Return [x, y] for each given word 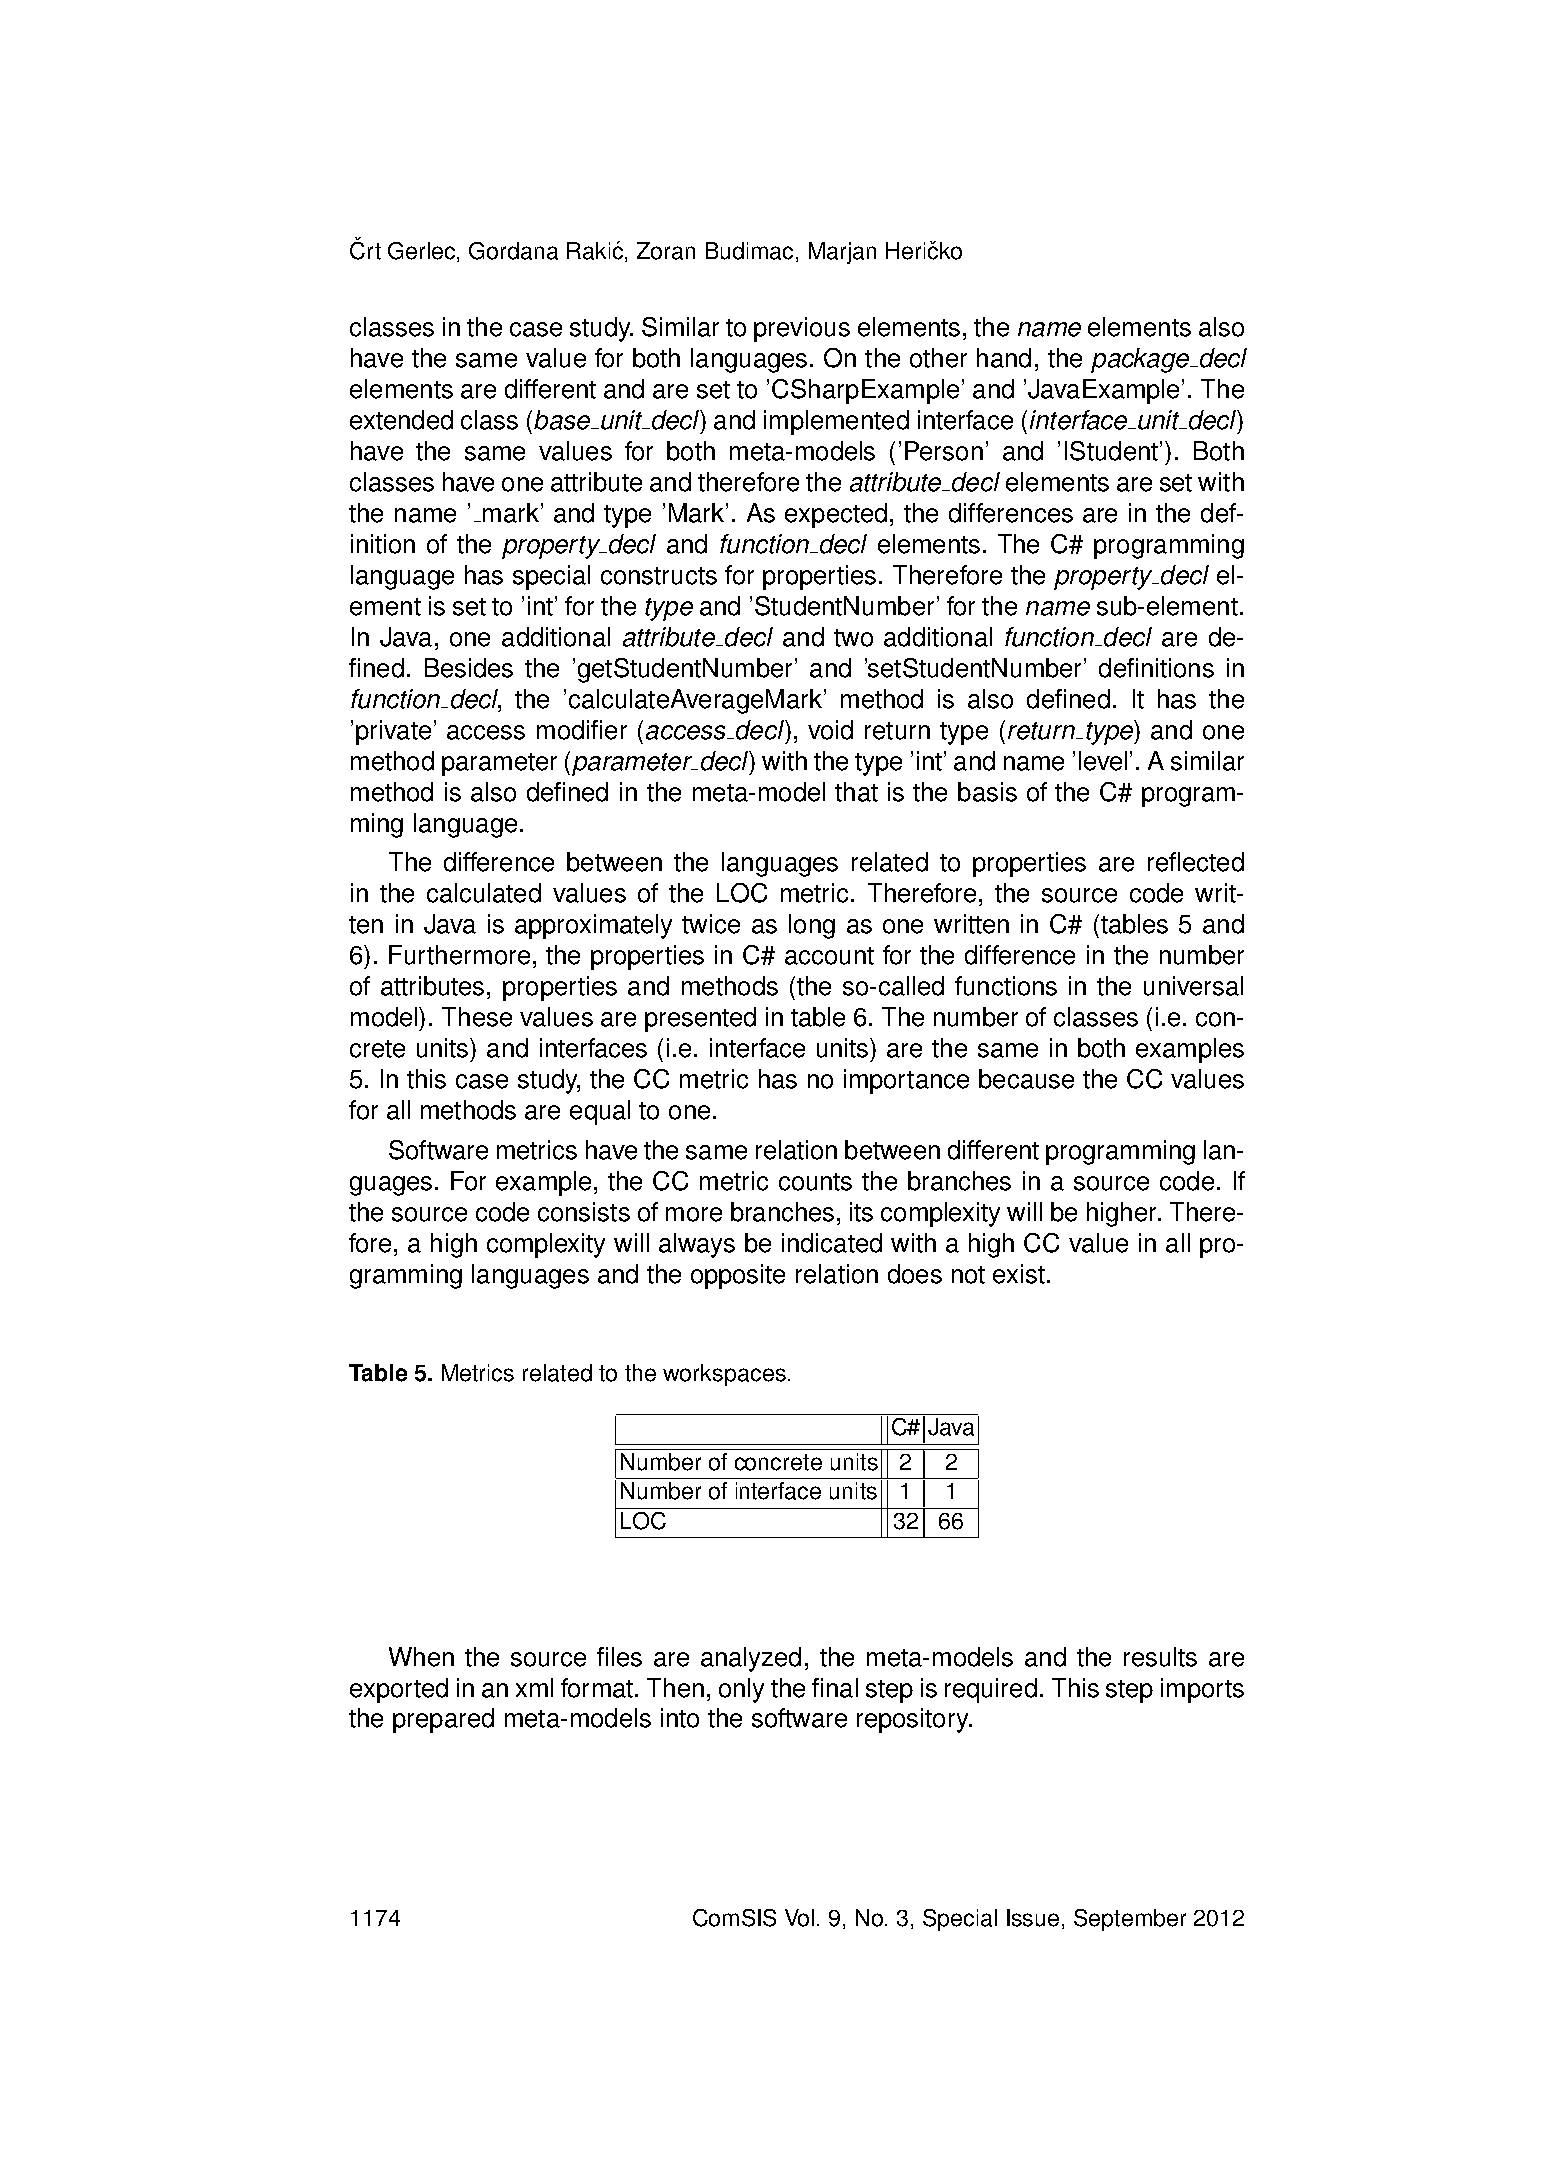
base [563, 420]
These [477, 1017]
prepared [443, 1720]
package [1141, 360]
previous [802, 329]
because [1026, 1079]
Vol [799, 1918]
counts [815, 1182]
